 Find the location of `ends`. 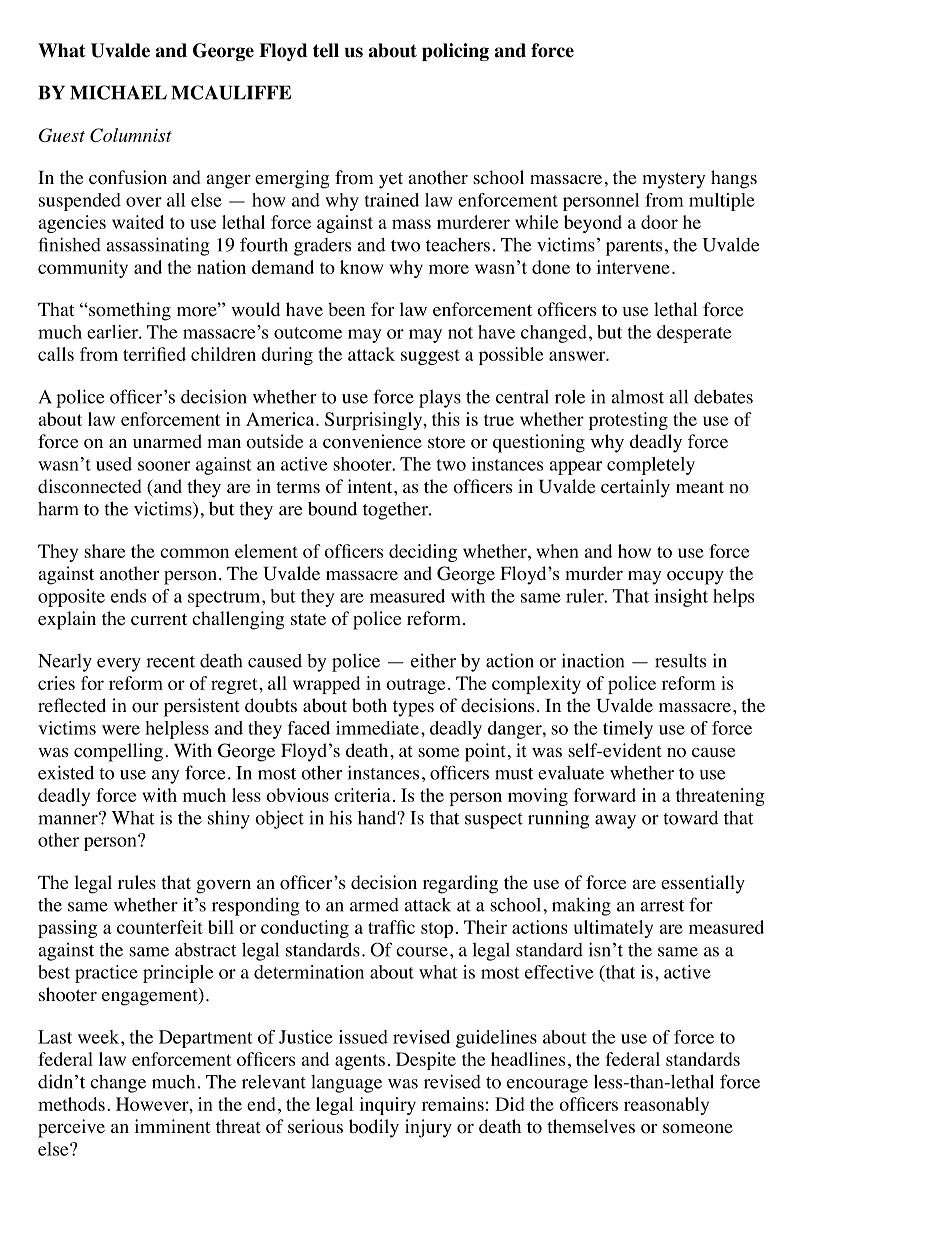

ends is located at coordinates (128, 596).
